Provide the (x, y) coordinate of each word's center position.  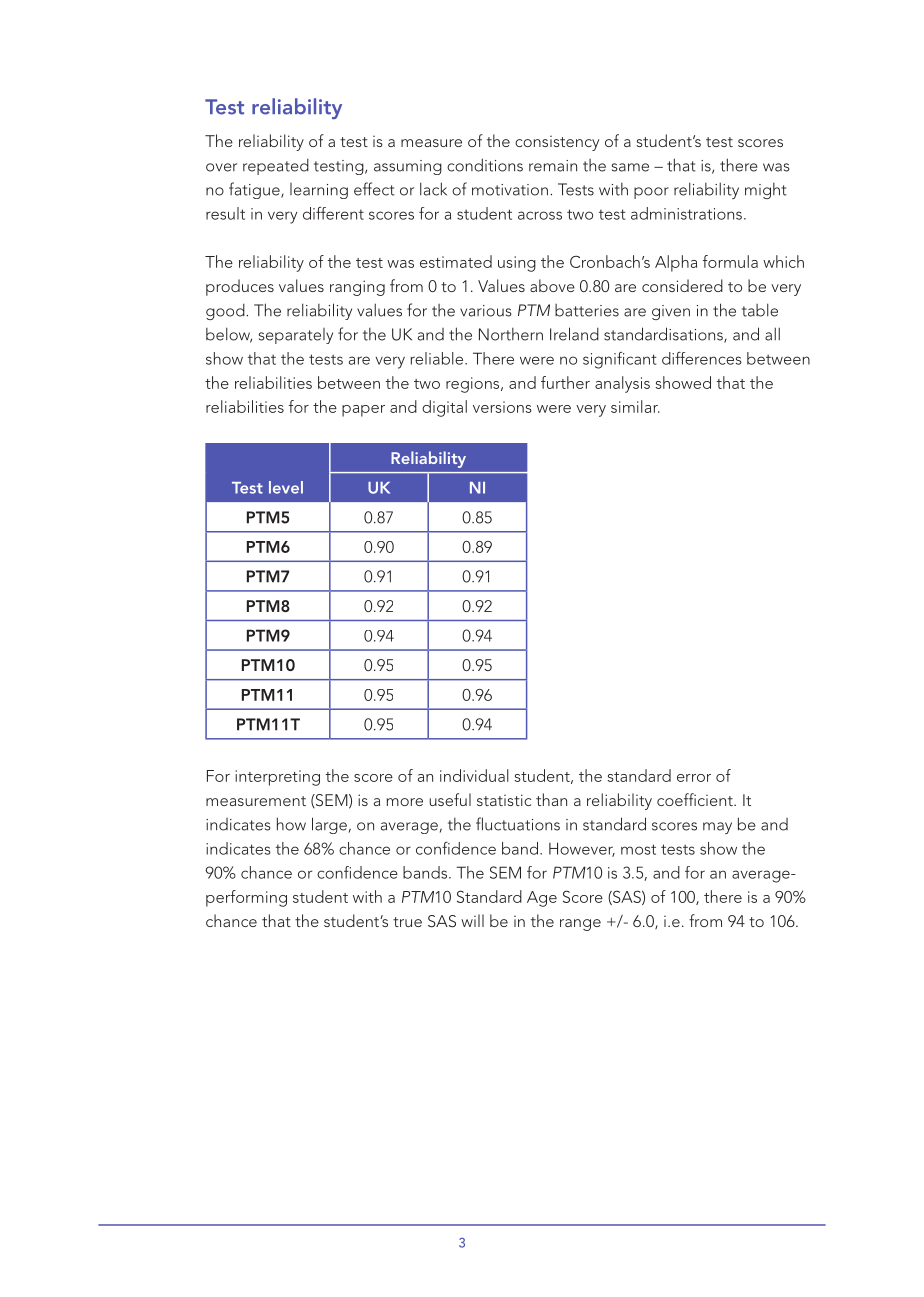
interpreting (277, 778)
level (286, 487)
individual (474, 775)
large (329, 825)
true (407, 922)
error (694, 778)
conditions (485, 165)
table (760, 310)
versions (502, 407)
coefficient (696, 799)
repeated (276, 166)
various (486, 311)
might (766, 191)
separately (296, 336)
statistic (504, 800)
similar (635, 406)
